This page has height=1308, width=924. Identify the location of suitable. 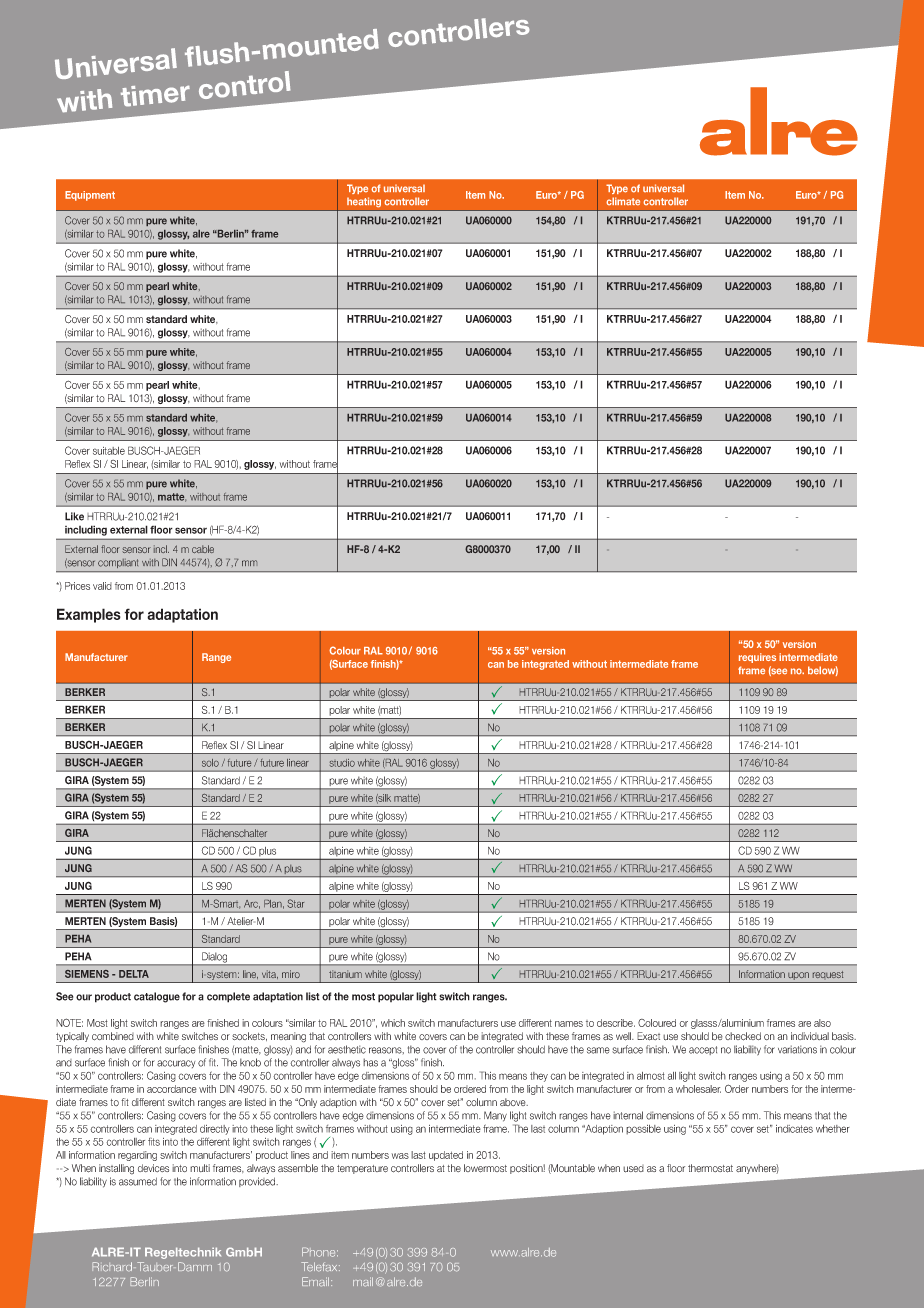
(109, 451).
